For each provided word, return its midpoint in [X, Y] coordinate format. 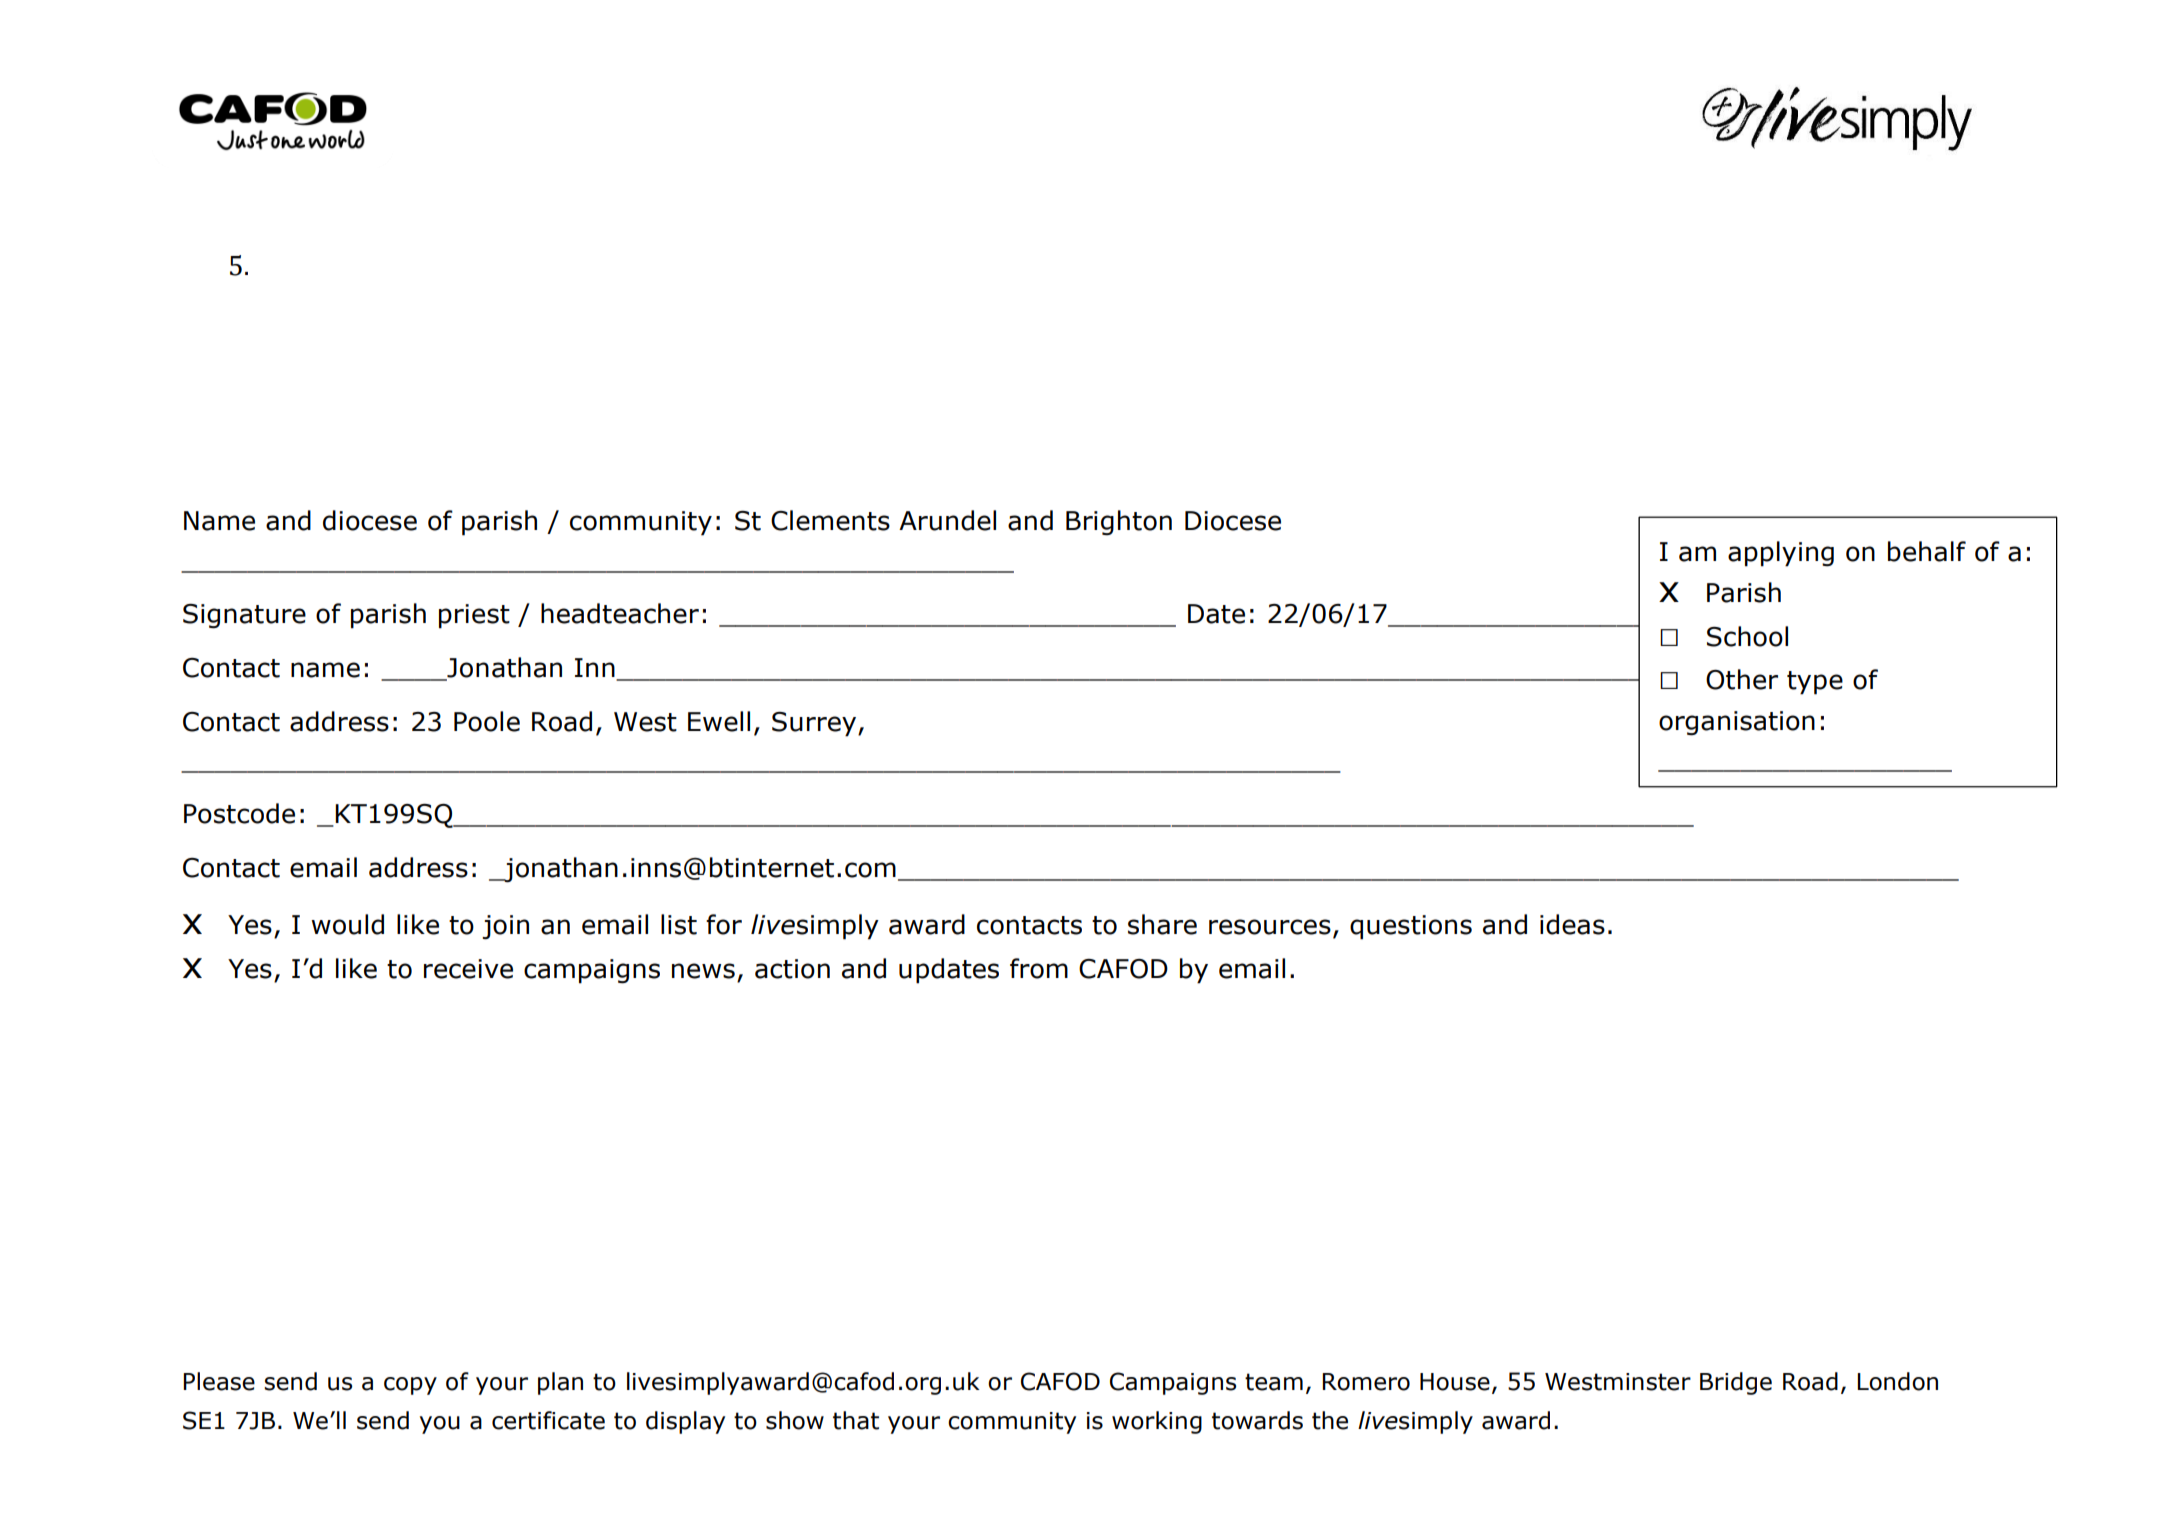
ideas [1572, 924]
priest [474, 616]
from [1039, 968]
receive [468, 969]
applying [1781, 554]
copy [410, 1386]
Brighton [1119, 523]
